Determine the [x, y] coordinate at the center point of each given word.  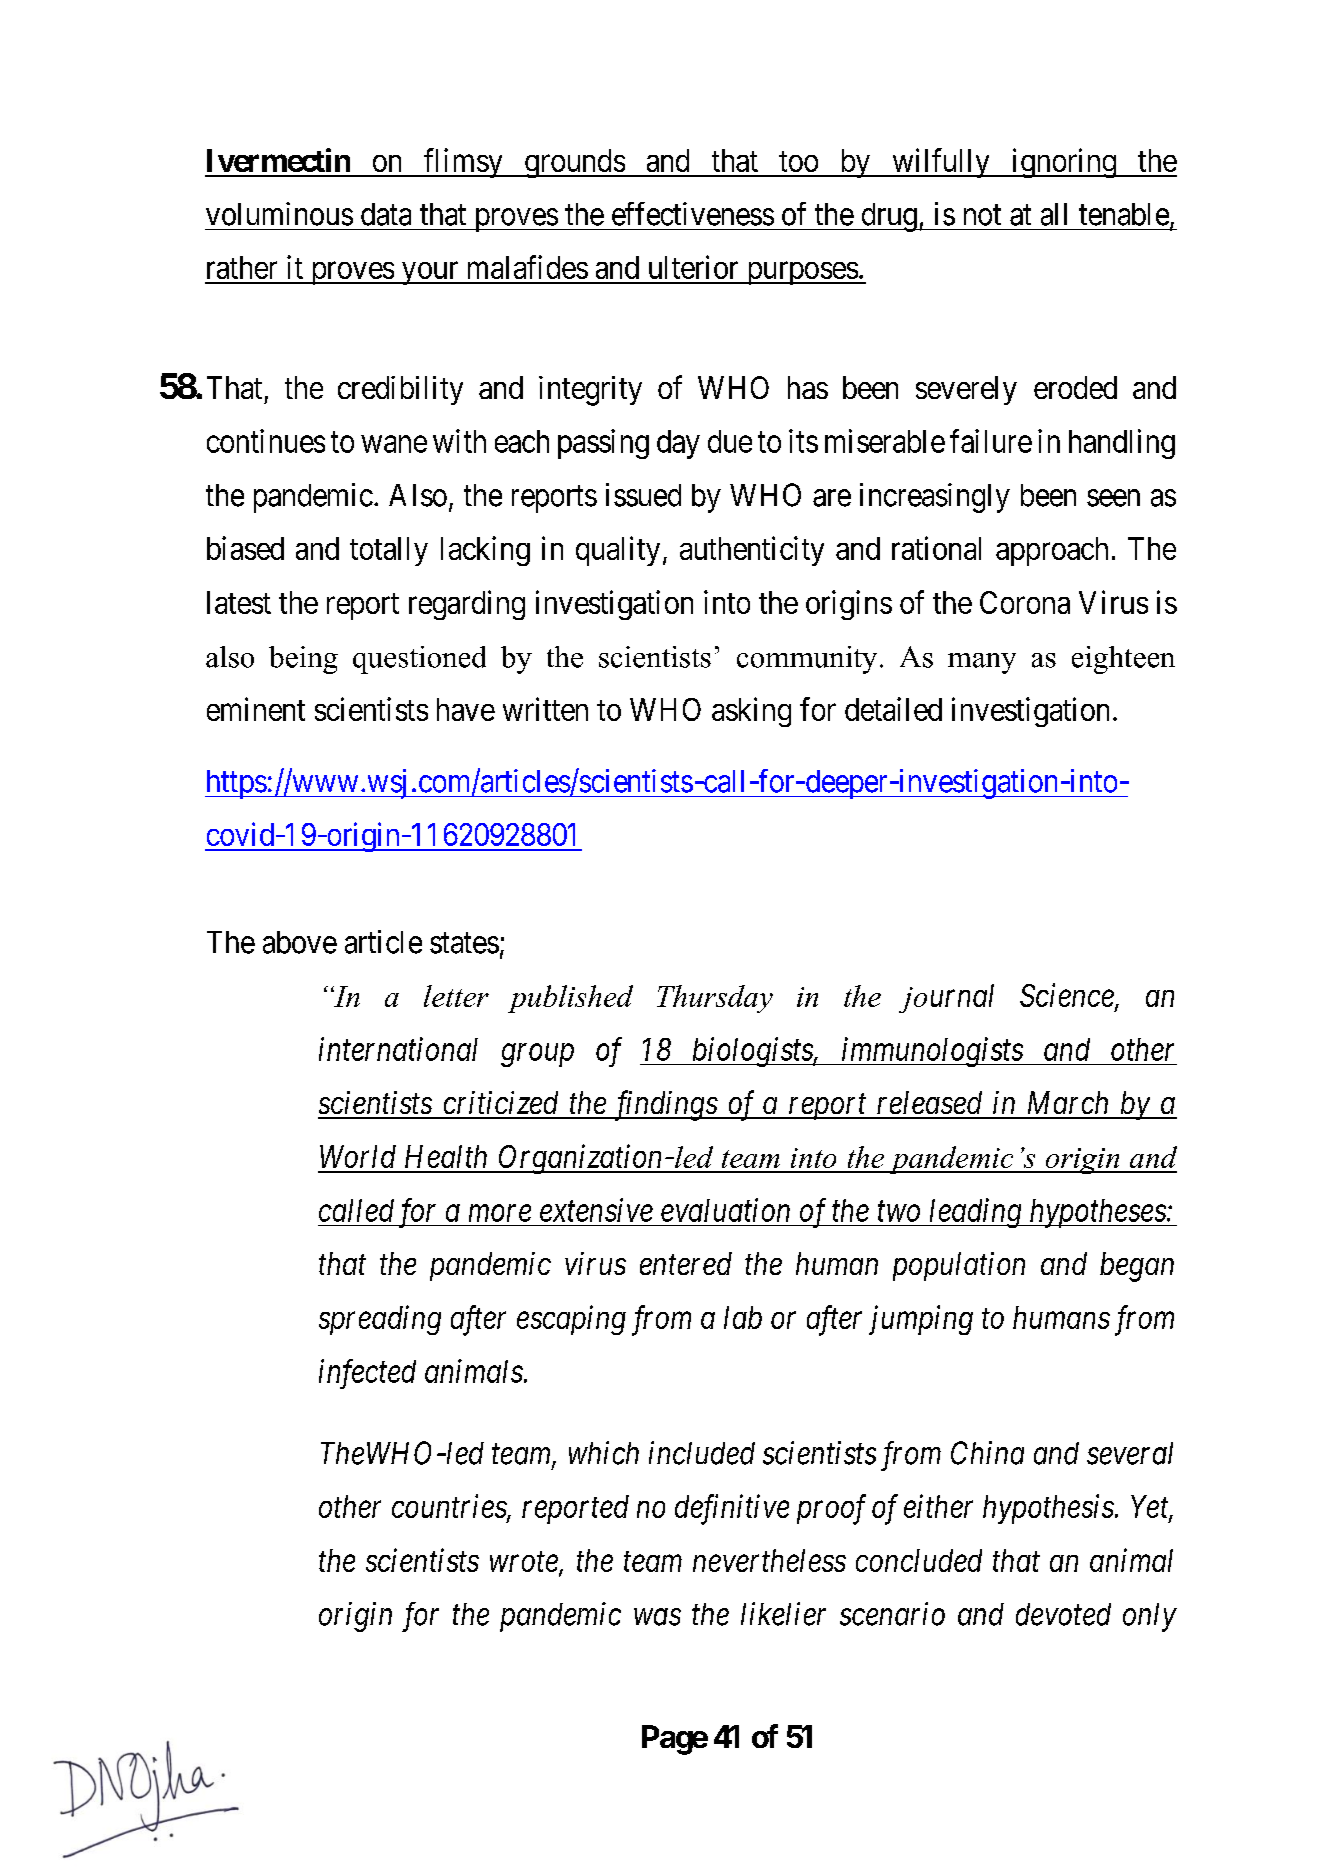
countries [450, 1508]
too [798, 161]
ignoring [1063, 163]
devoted [1063, 1614]
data [386, 214]
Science [1068, 997]
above [300, 942]
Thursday [715, 999]
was [657, 1617]
